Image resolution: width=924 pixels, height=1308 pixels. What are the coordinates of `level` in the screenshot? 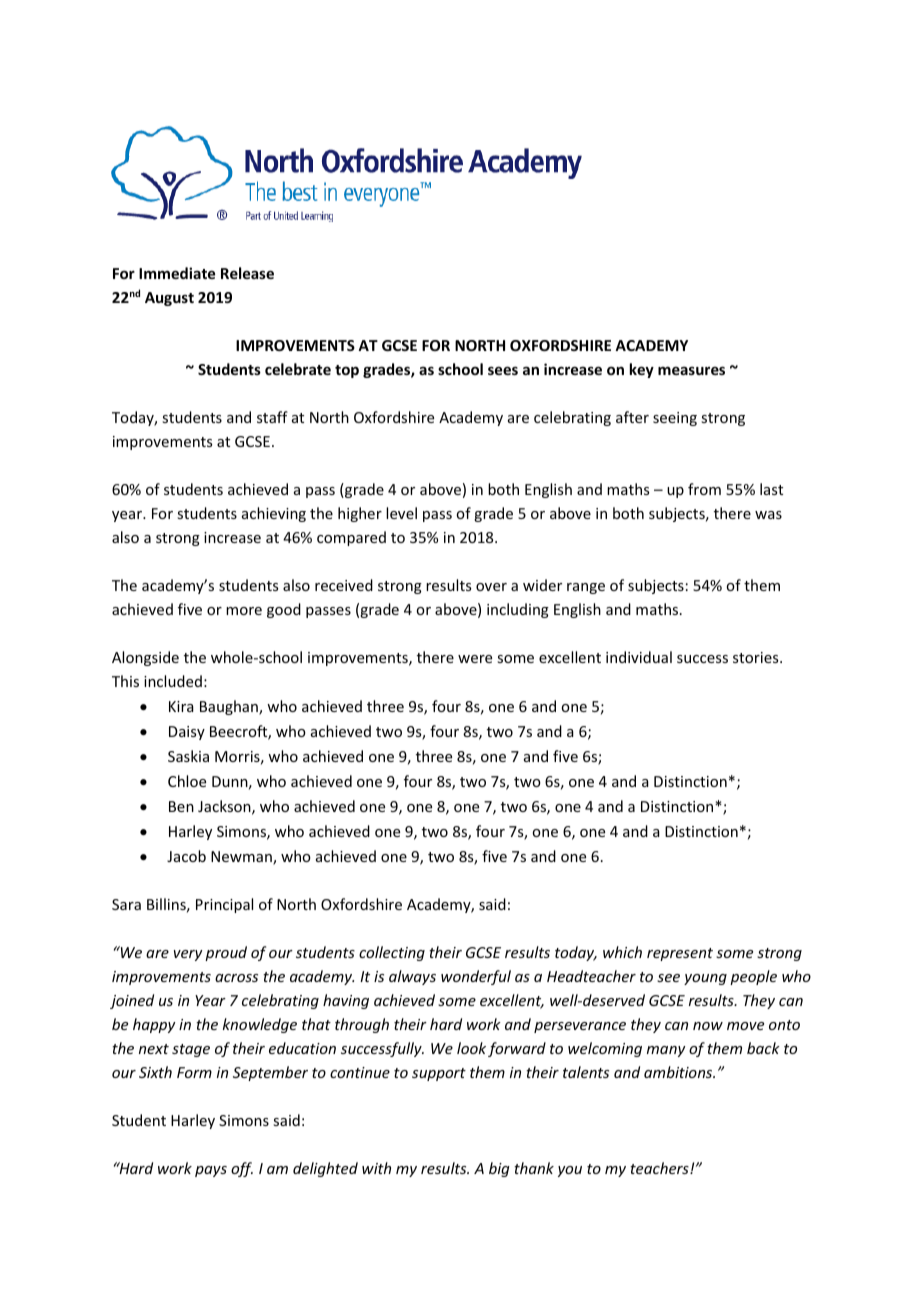 It's located at (401, 513).
